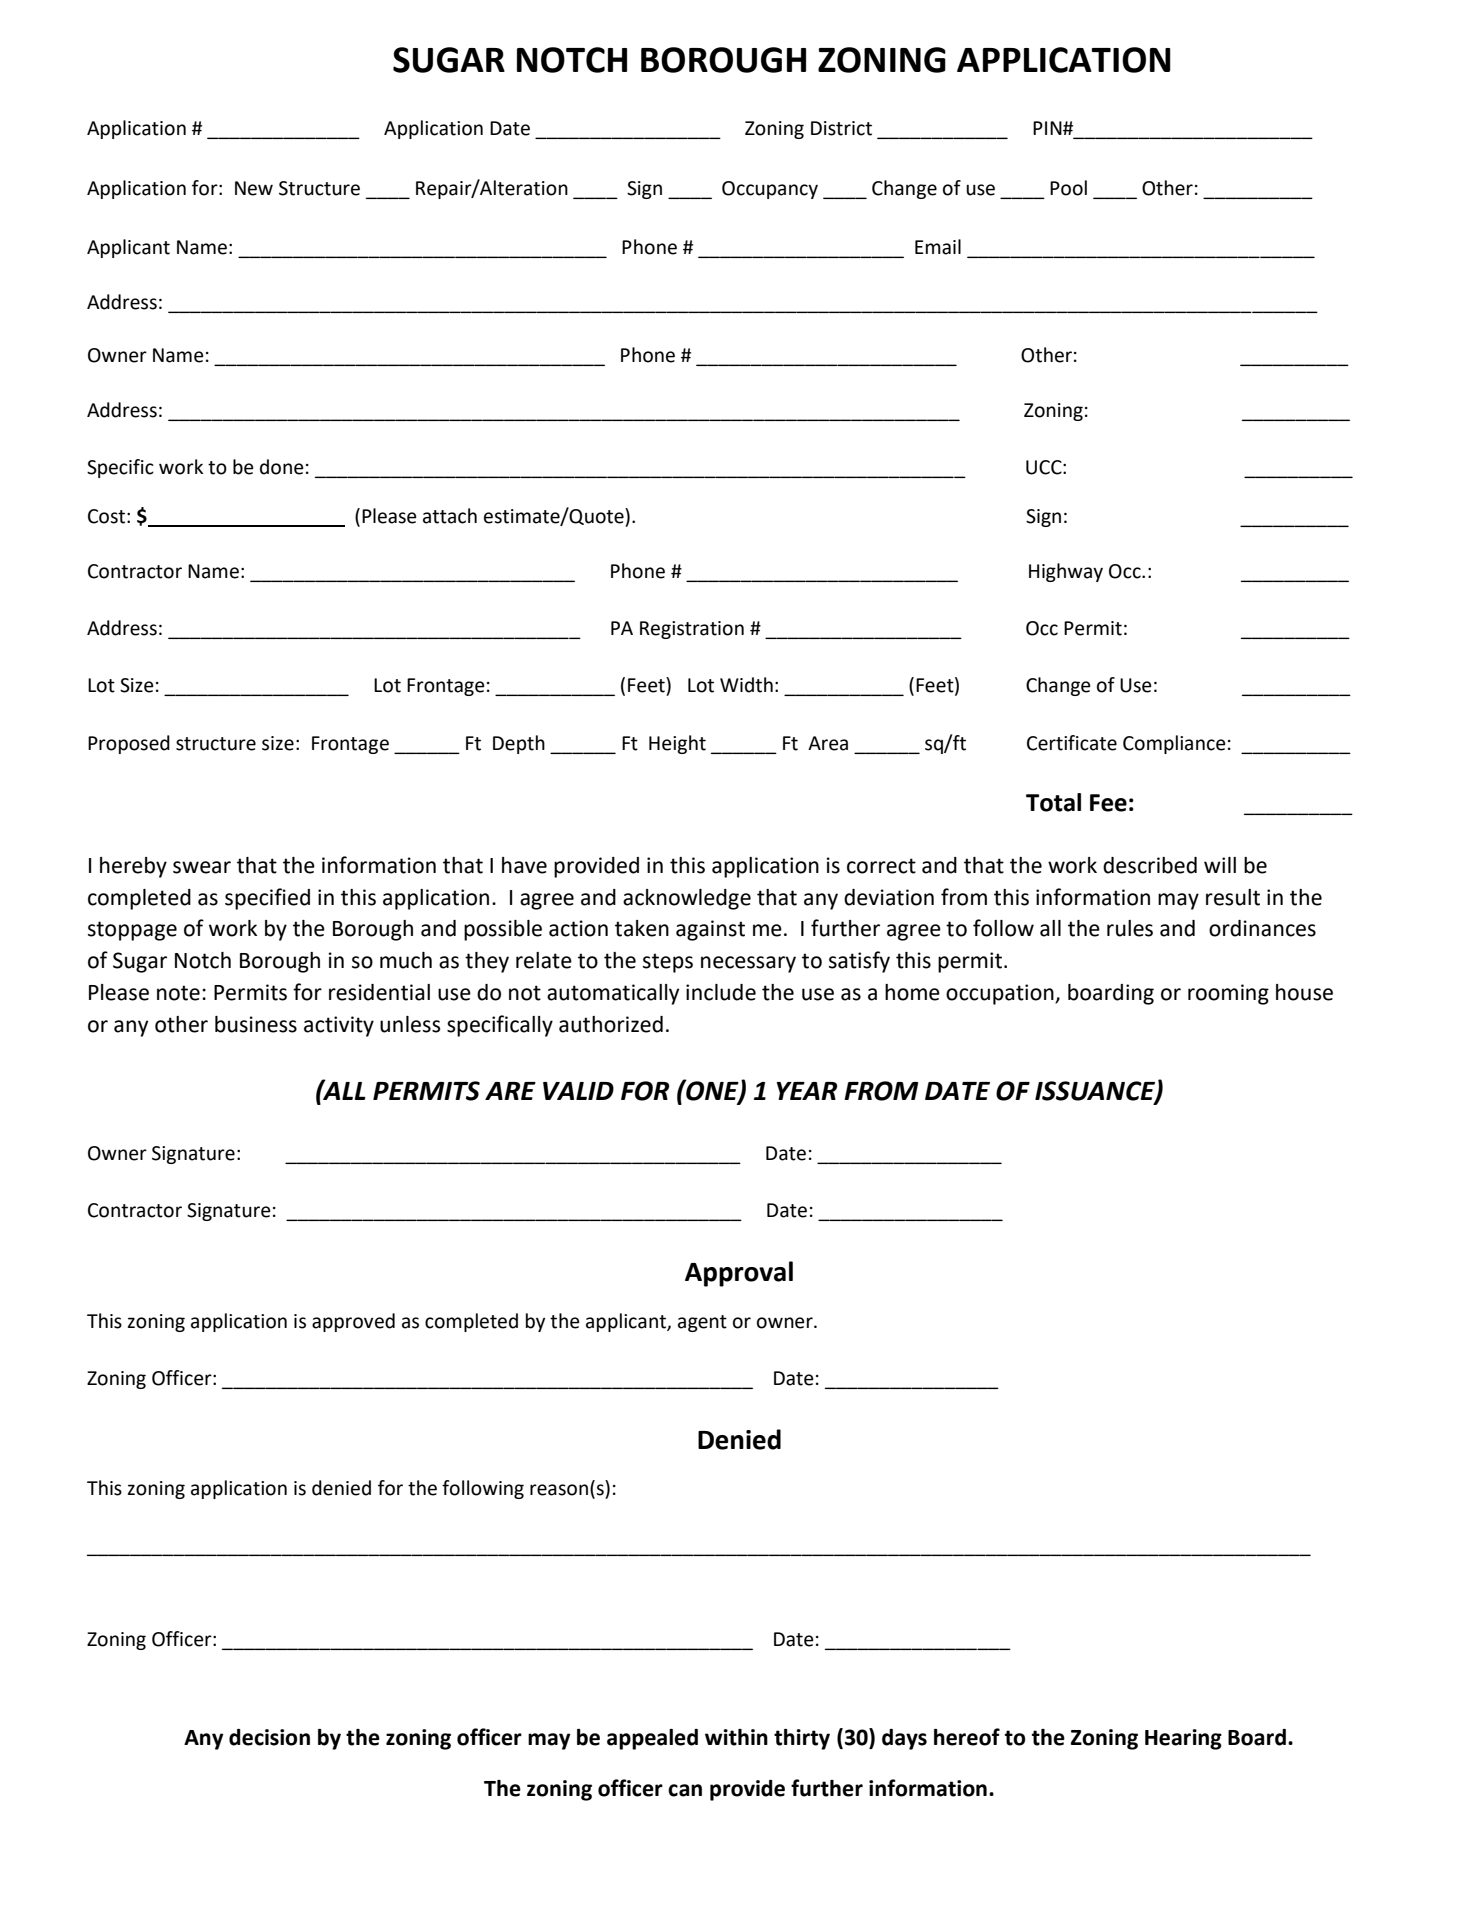 This page has height=1913, width=1479. I want to click on Pool, so click(1068, 188).
